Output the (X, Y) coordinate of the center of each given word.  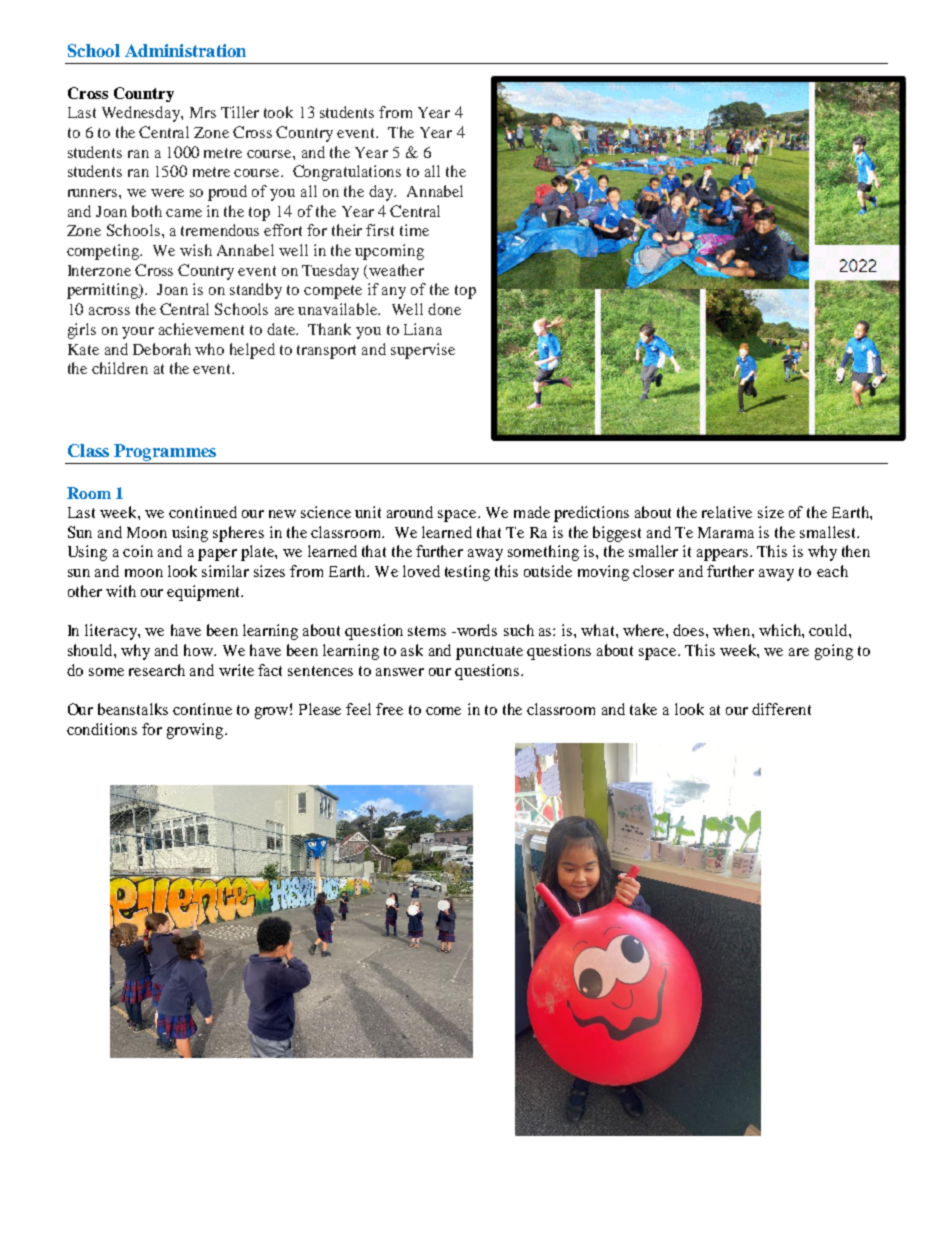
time (414, 230)
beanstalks (133, 709)
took (278, 112)
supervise (423, 351)
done (444, 309)
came (184, 213)
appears (724, 555)
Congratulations (347, 173)
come (443, 711)
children (120, 368)
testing (467, 573)
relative (727, 512)
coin (138, 551)
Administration (185, 50)
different (781, 709)
